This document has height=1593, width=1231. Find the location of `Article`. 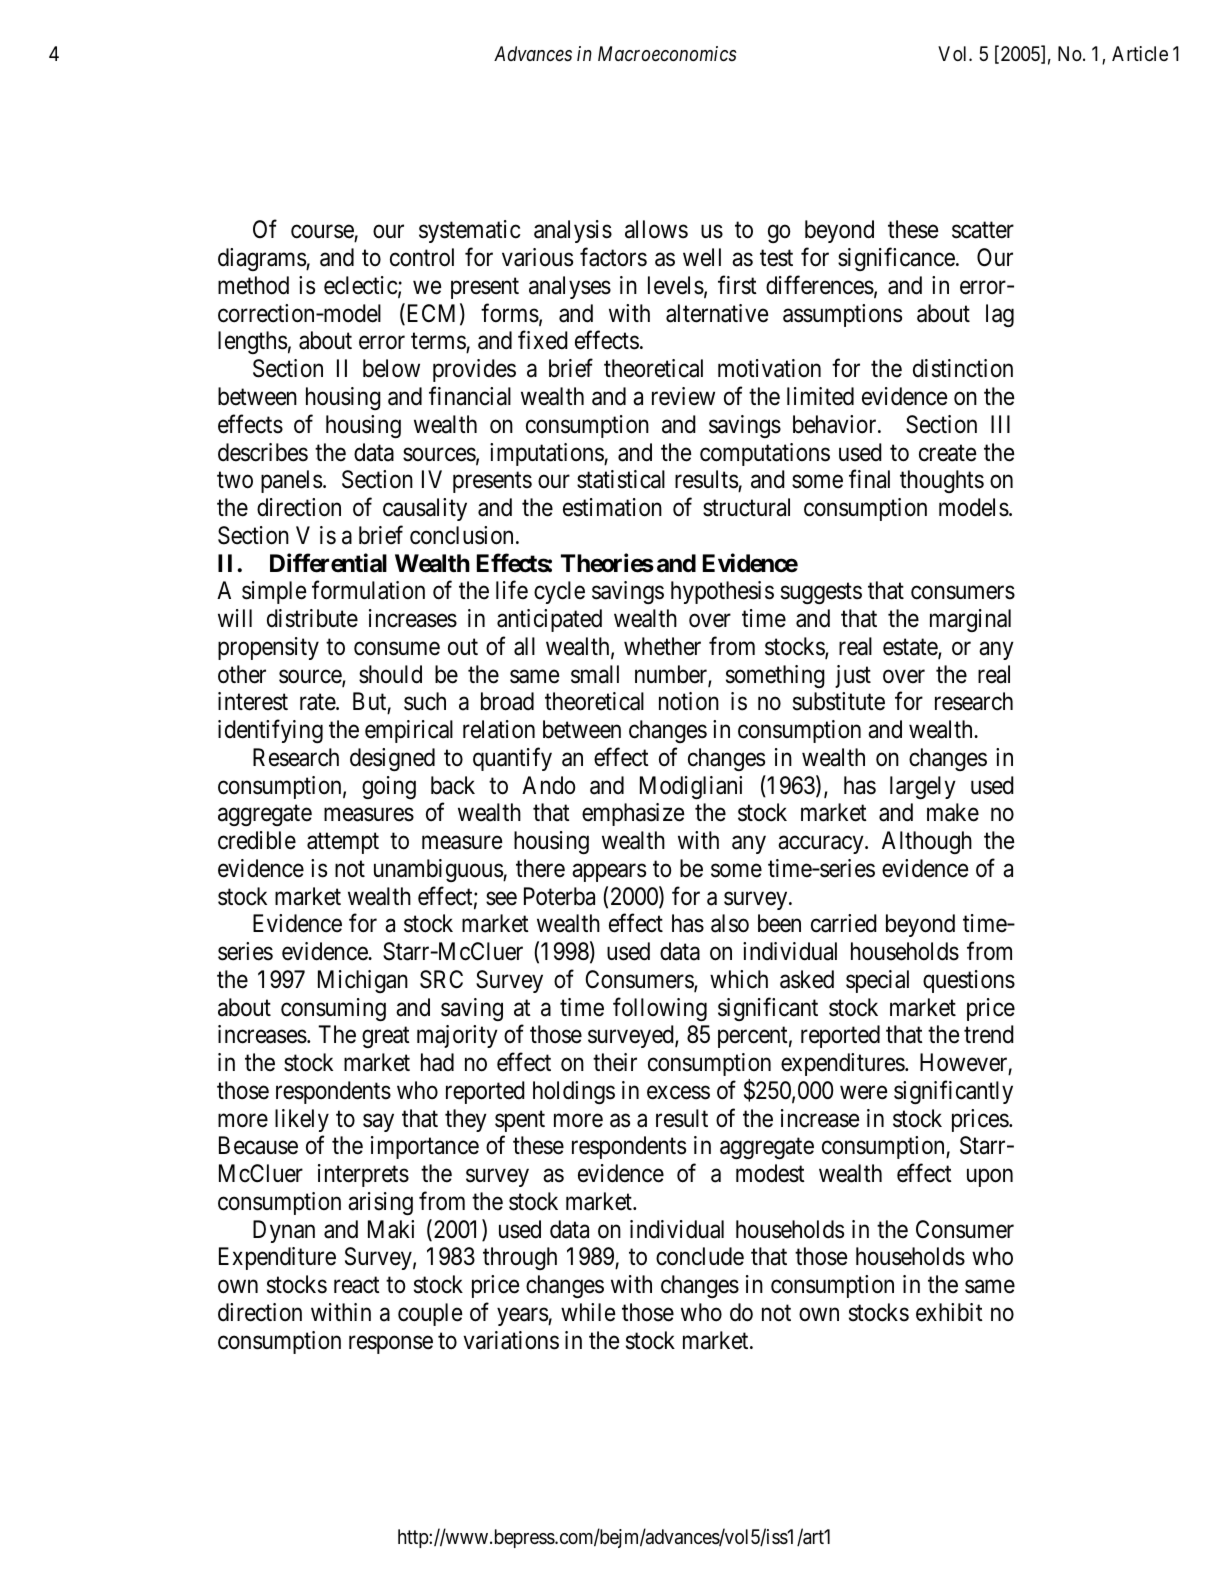

Article is located at coordinates (1140, 53).
